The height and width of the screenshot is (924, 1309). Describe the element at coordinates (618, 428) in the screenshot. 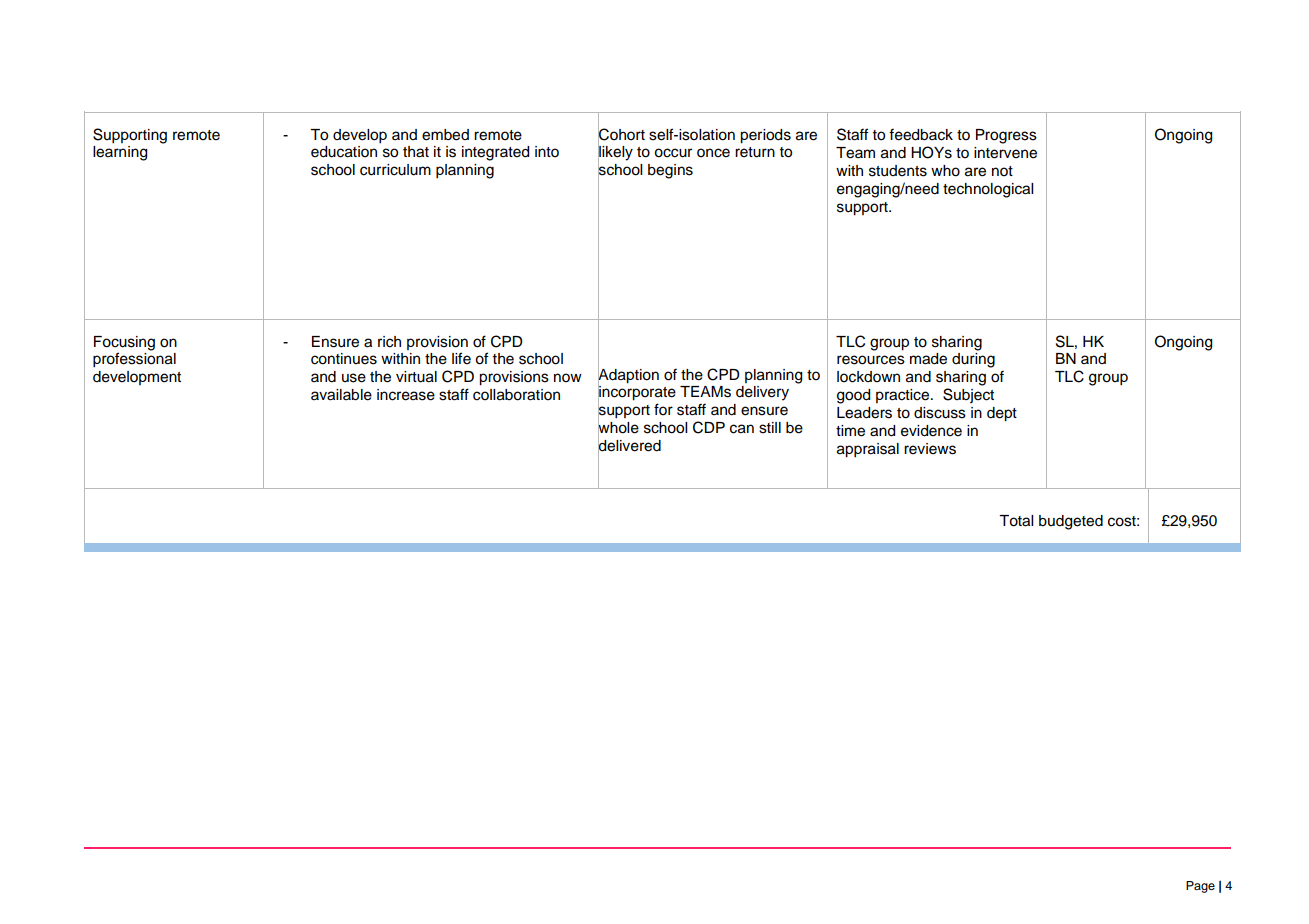

I see `whole` at that location.
